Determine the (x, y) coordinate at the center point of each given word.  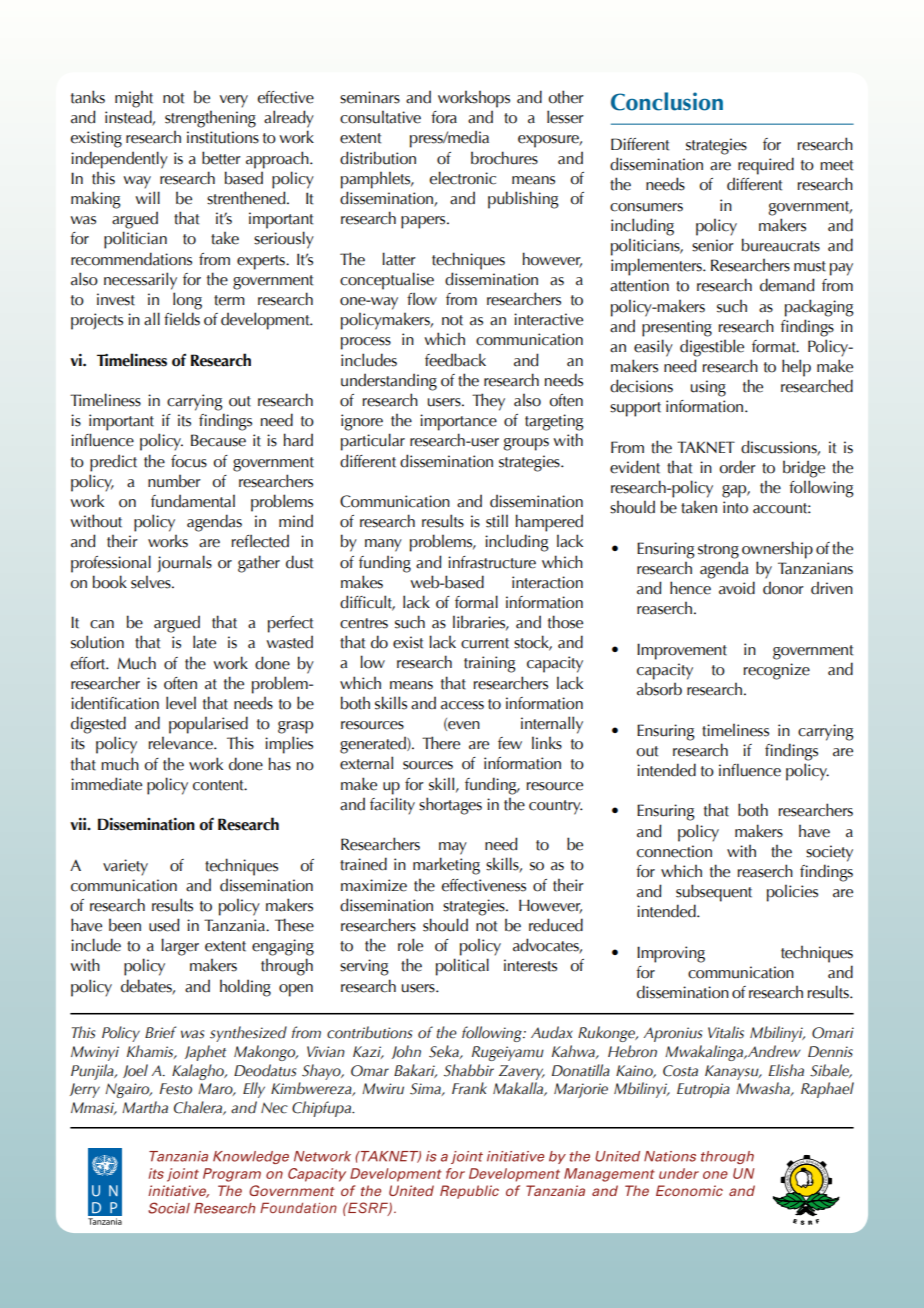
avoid (737, 588)
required (766, 166)
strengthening (210, 119)
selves (152, 582)
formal (476, 602)
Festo (176, 1089)
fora (444, 117)
